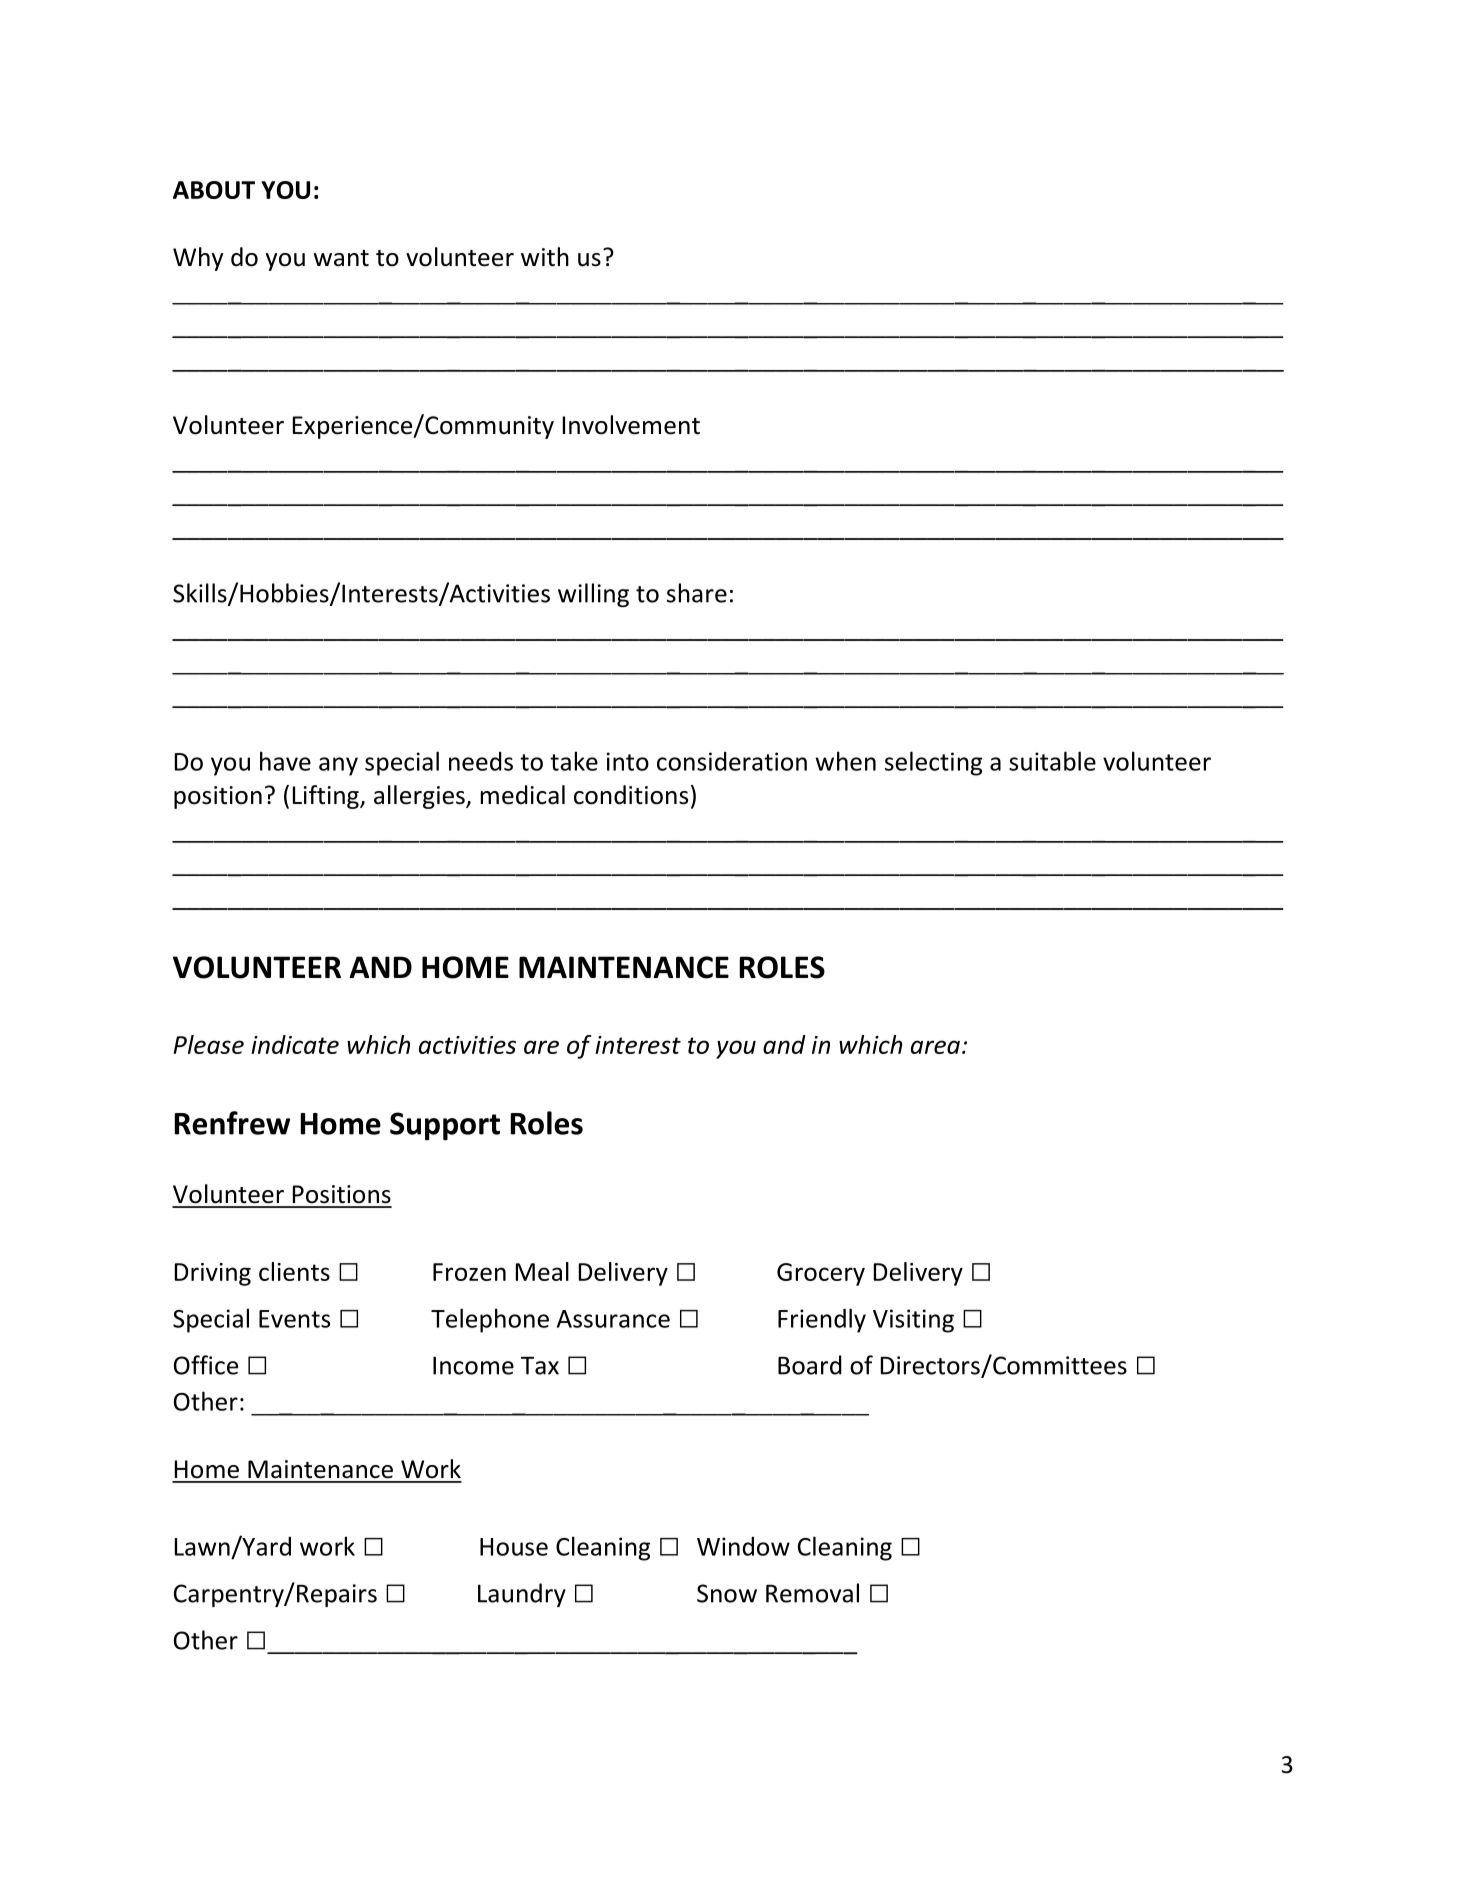 Image resolution: width=1466 pixels, height=1897 pixels. Describe the element at coordinates (933, 763) in the screenshot. I see `selecting` at that location.
